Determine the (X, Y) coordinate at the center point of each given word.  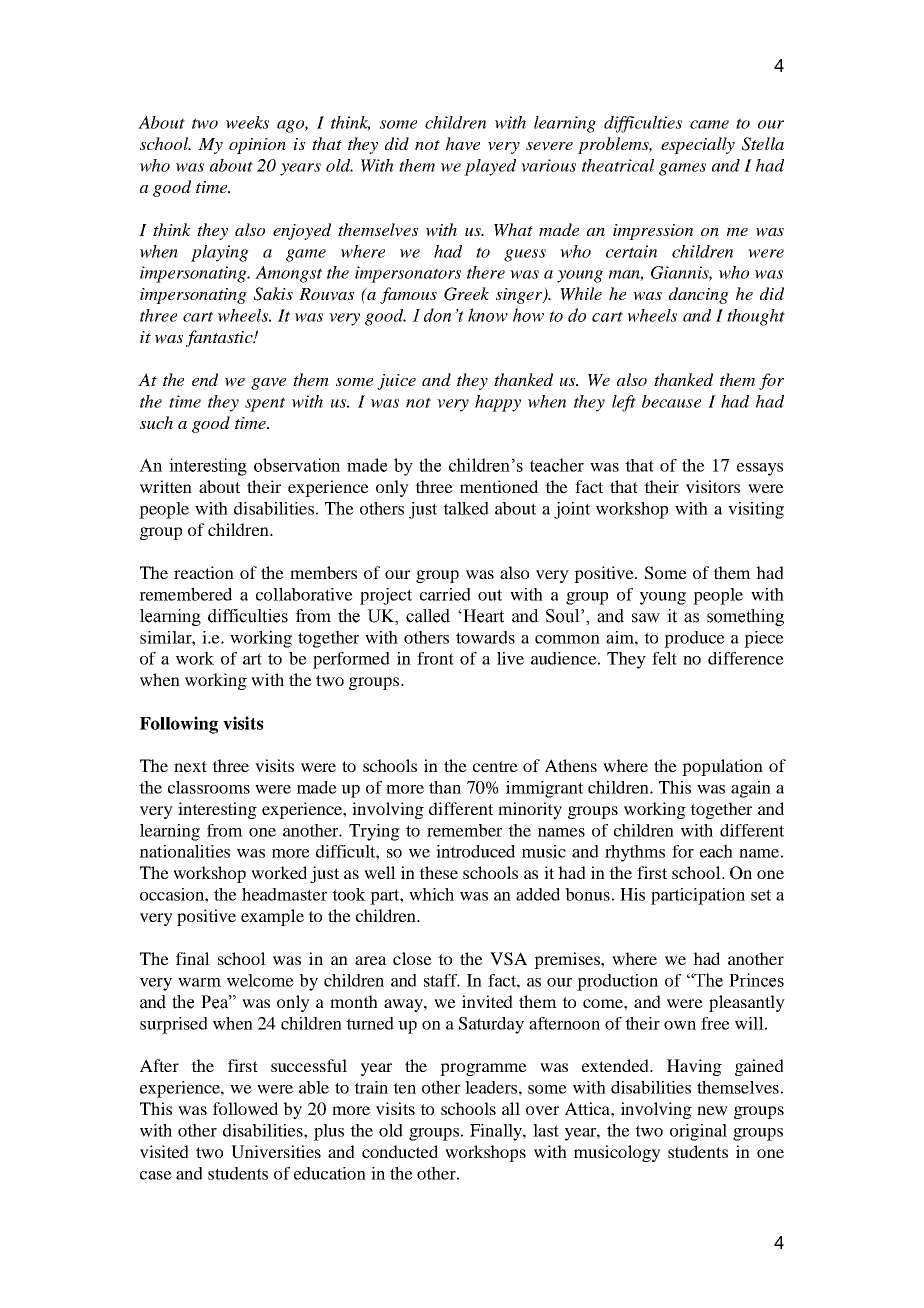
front (435, 658)
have (463, 144)
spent (265, 404)
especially (698, 145)
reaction (204, 572)
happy (498, 403)
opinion (257, 146)
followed (245, 1108)
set (761, 895)
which (431, 894)
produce (694, 639)
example (272, 917)
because (671, 401)
